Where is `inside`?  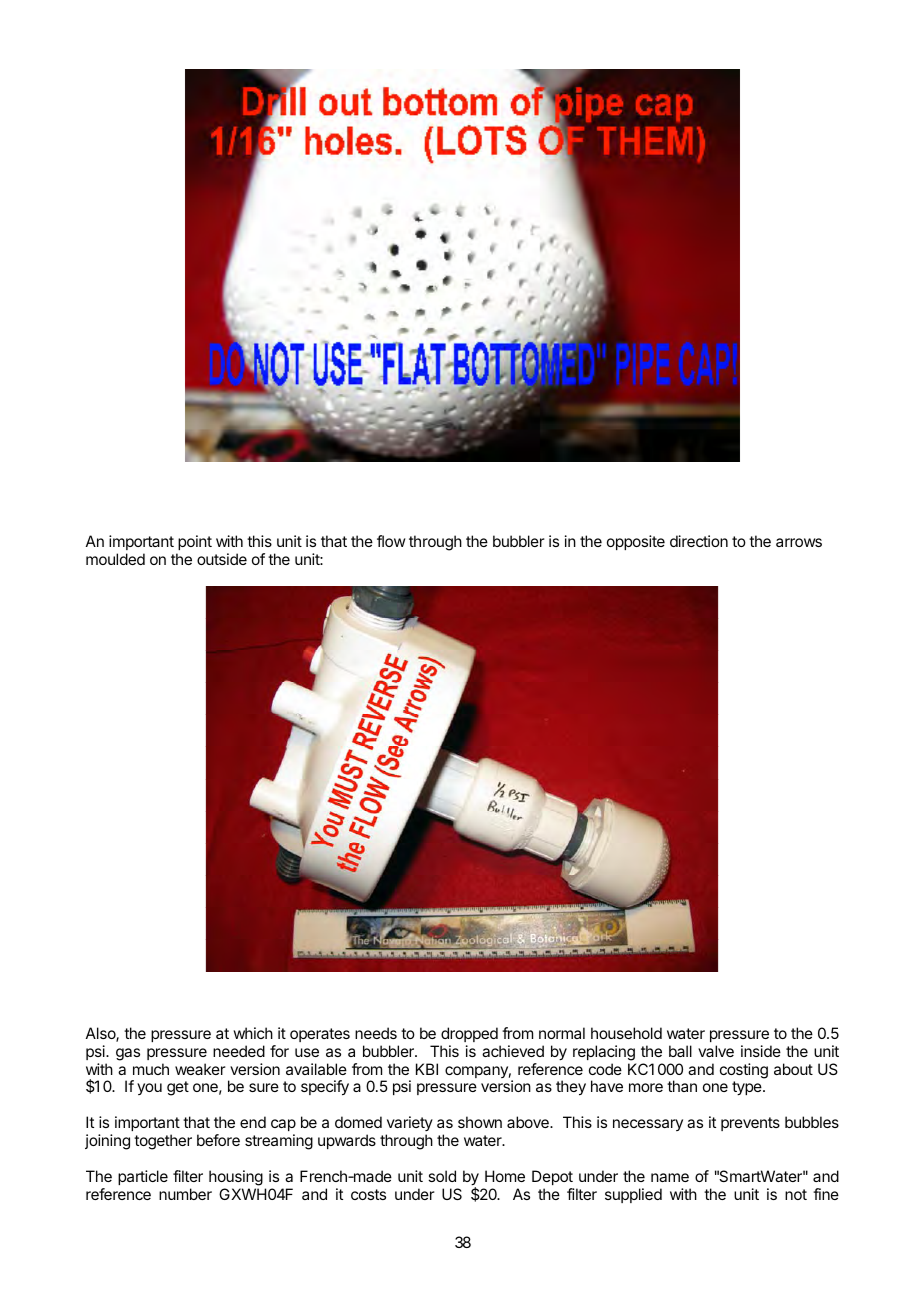 inside is located at coordinates (761, 1051).
